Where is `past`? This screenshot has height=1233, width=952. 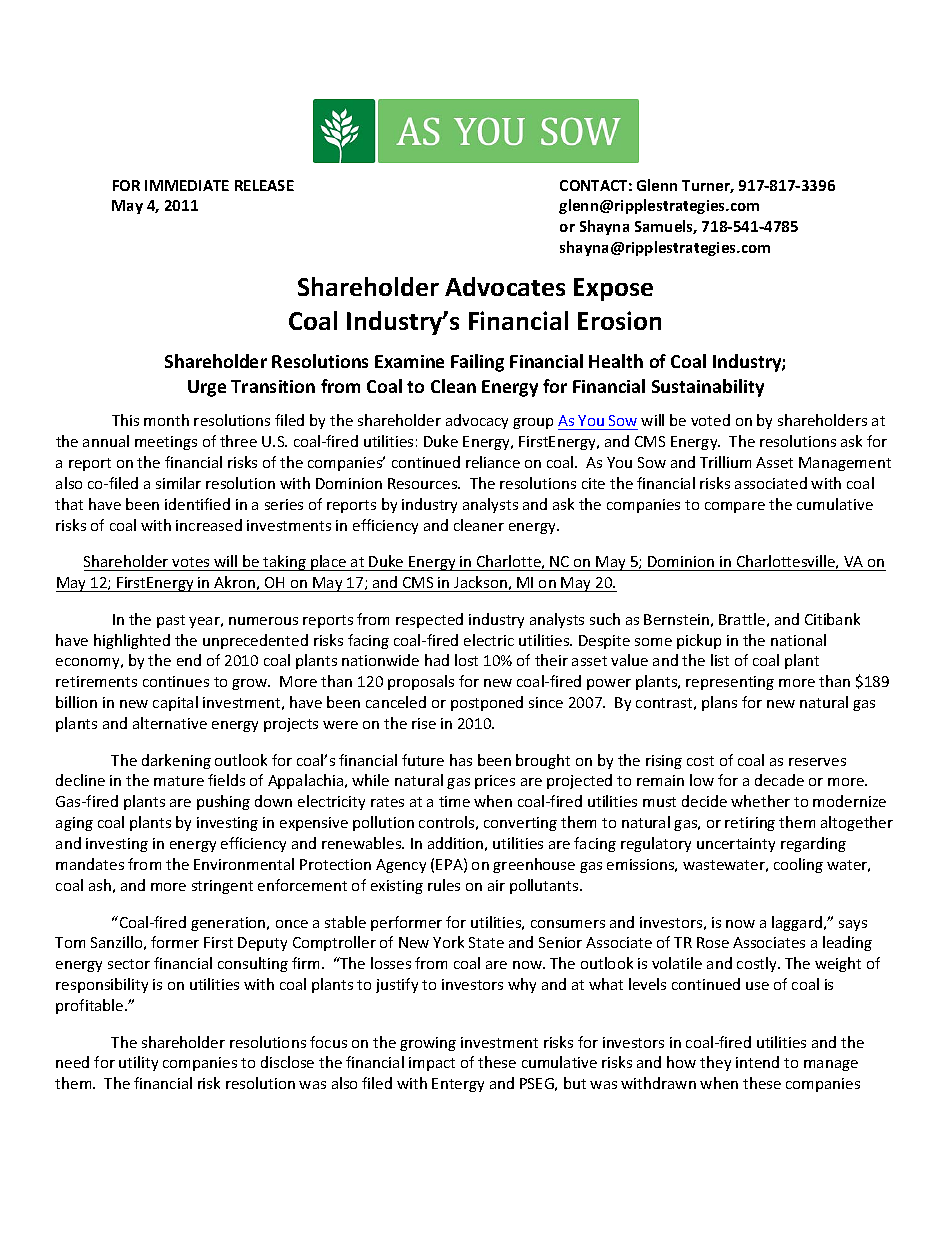 past is located at coordinates (171, 621).
